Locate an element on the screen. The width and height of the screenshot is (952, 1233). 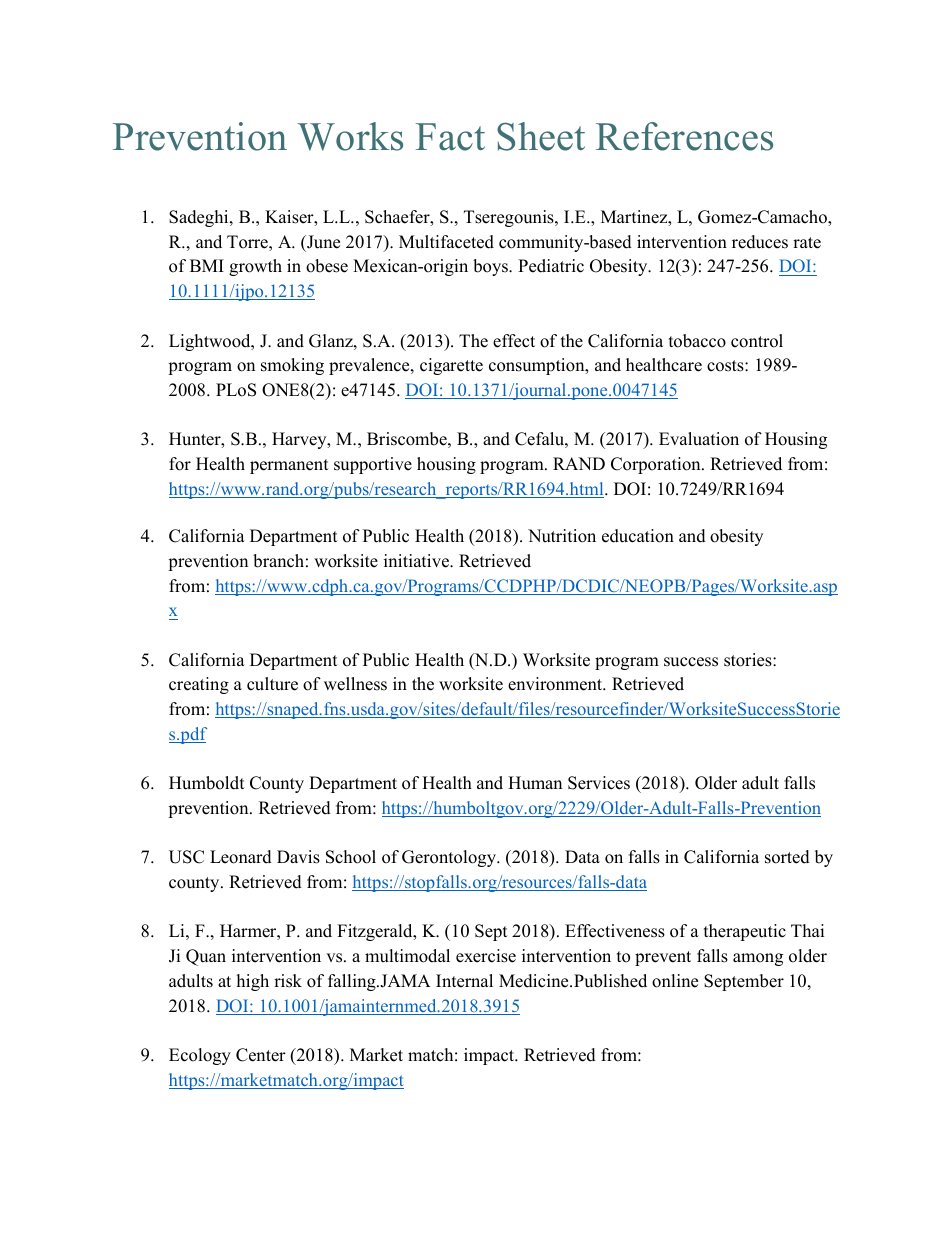
culture is located at coordinates (272, 684).
